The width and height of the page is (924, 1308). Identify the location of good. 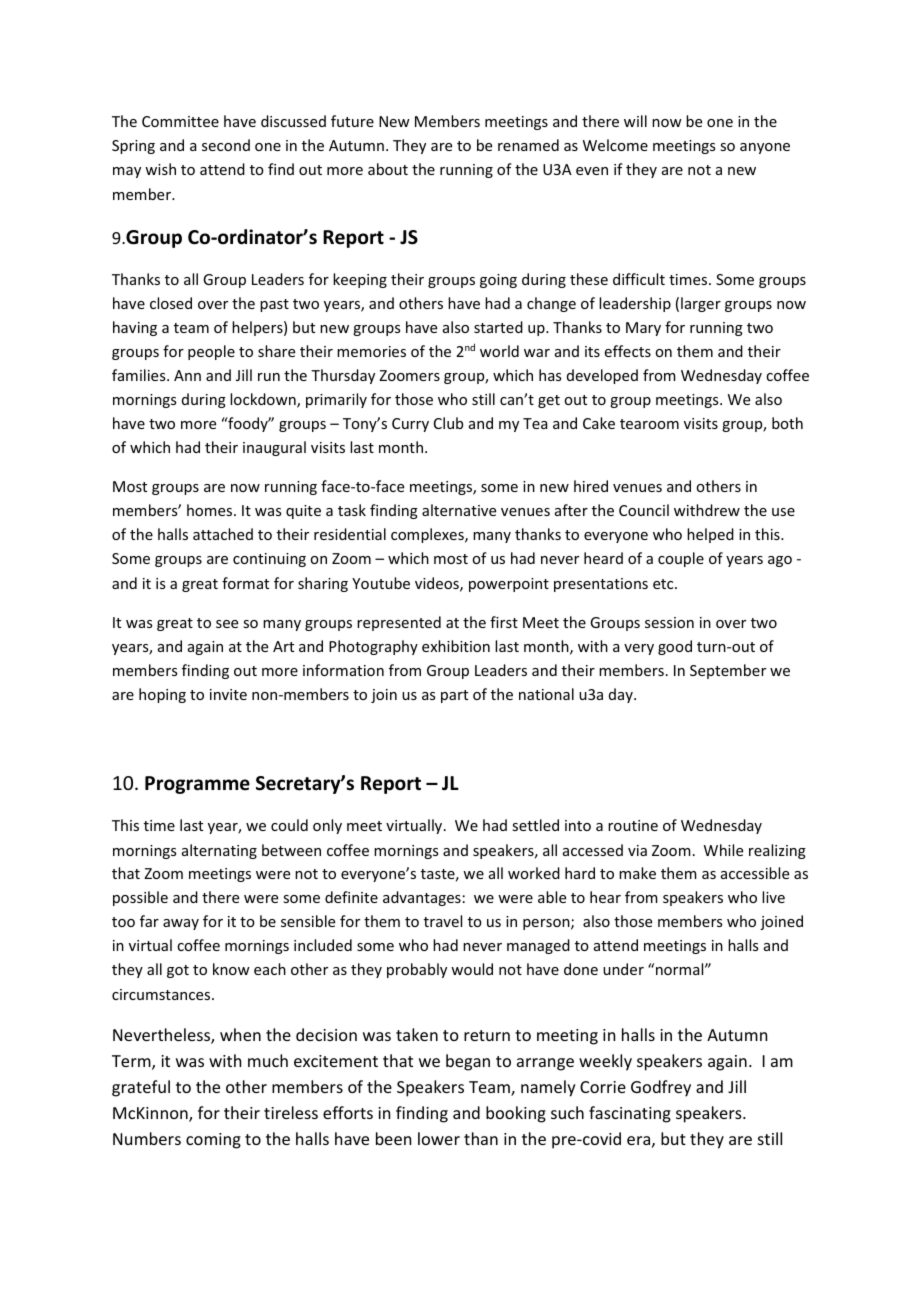
(675, 647).
